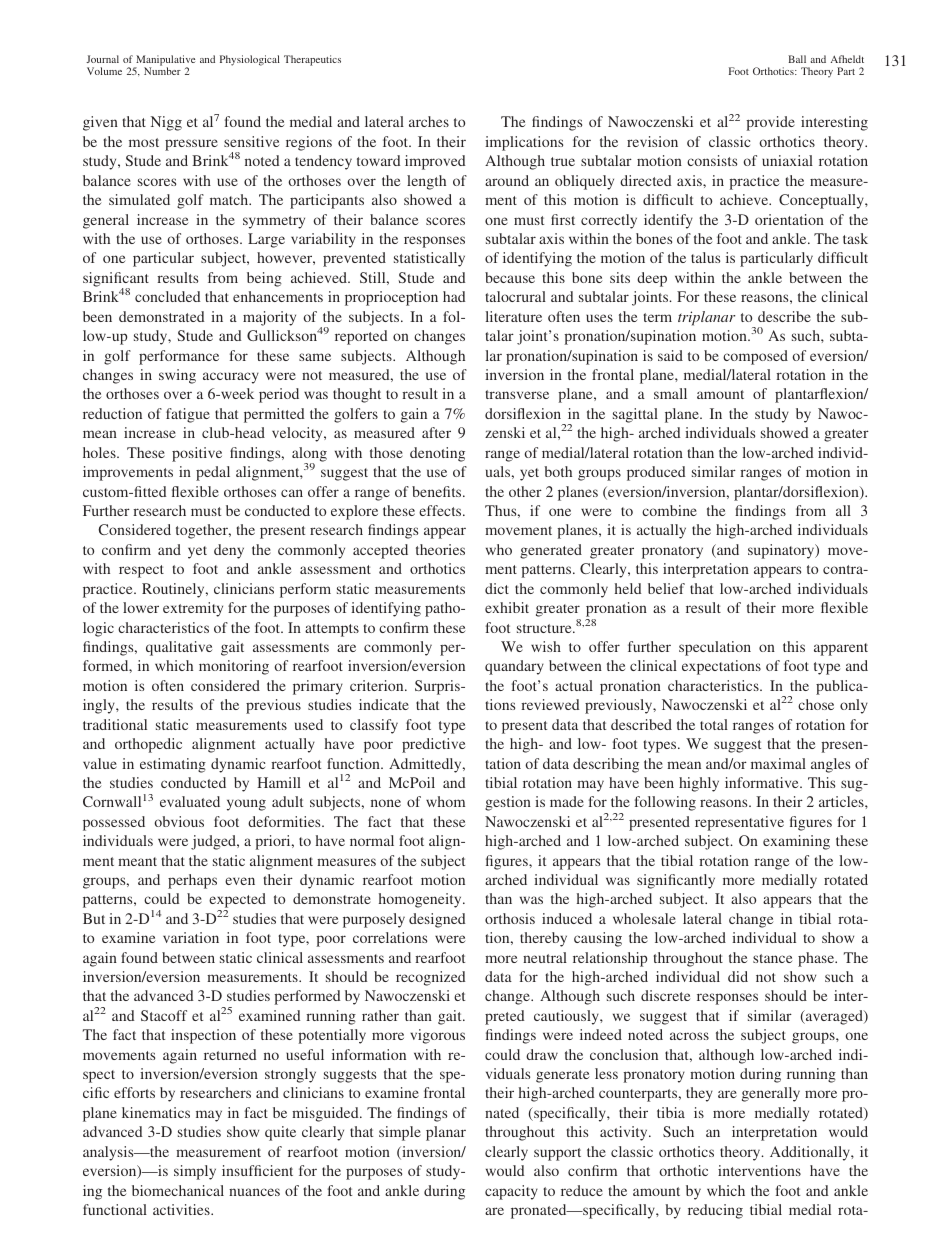  I want to click on arches, so click(429, 121).
